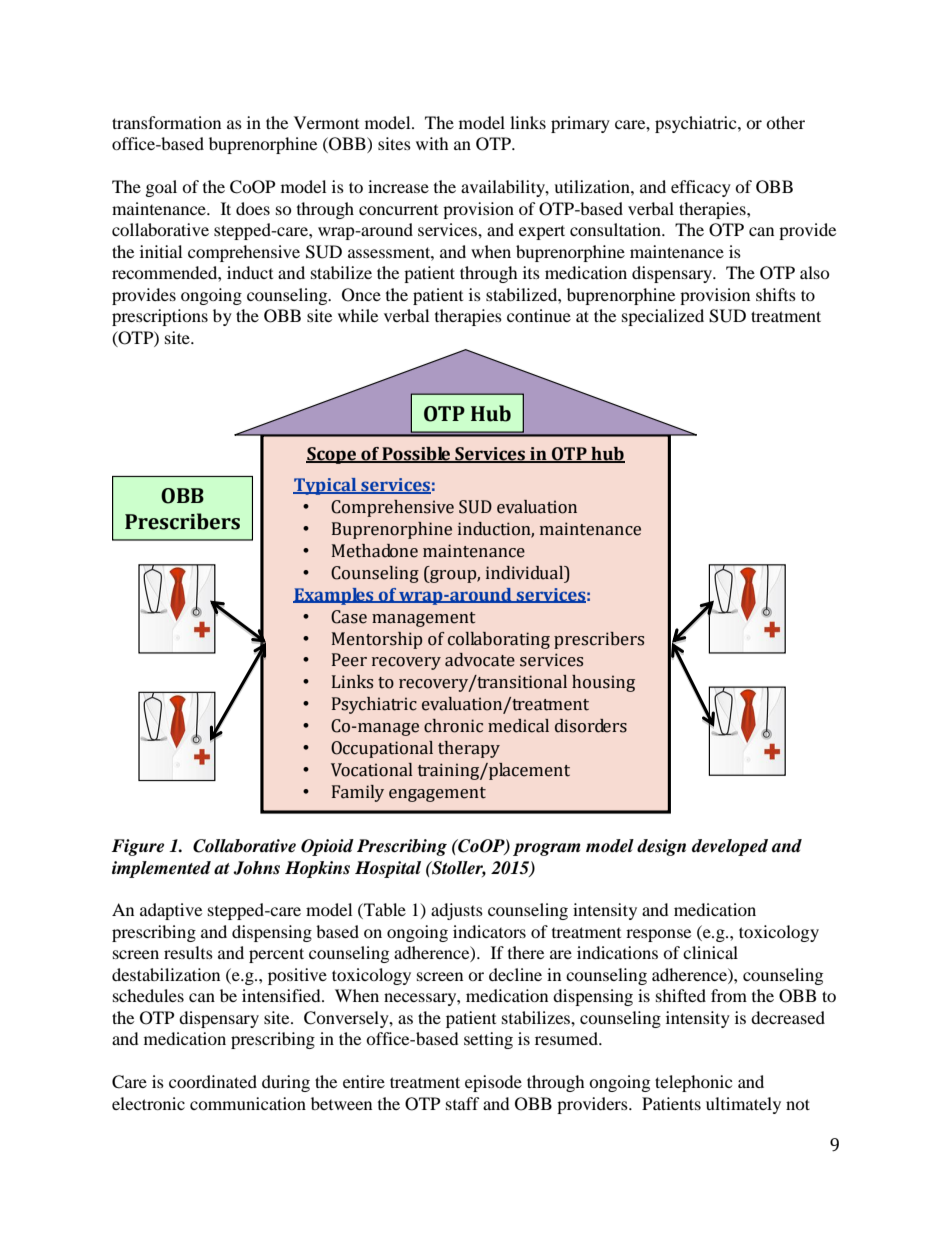 The height and width of the screenshot is (1233, 952). What do you see at coordinates (326, 486) in the screenshot?
I see `Typical` at bounding box center [326, 486].
